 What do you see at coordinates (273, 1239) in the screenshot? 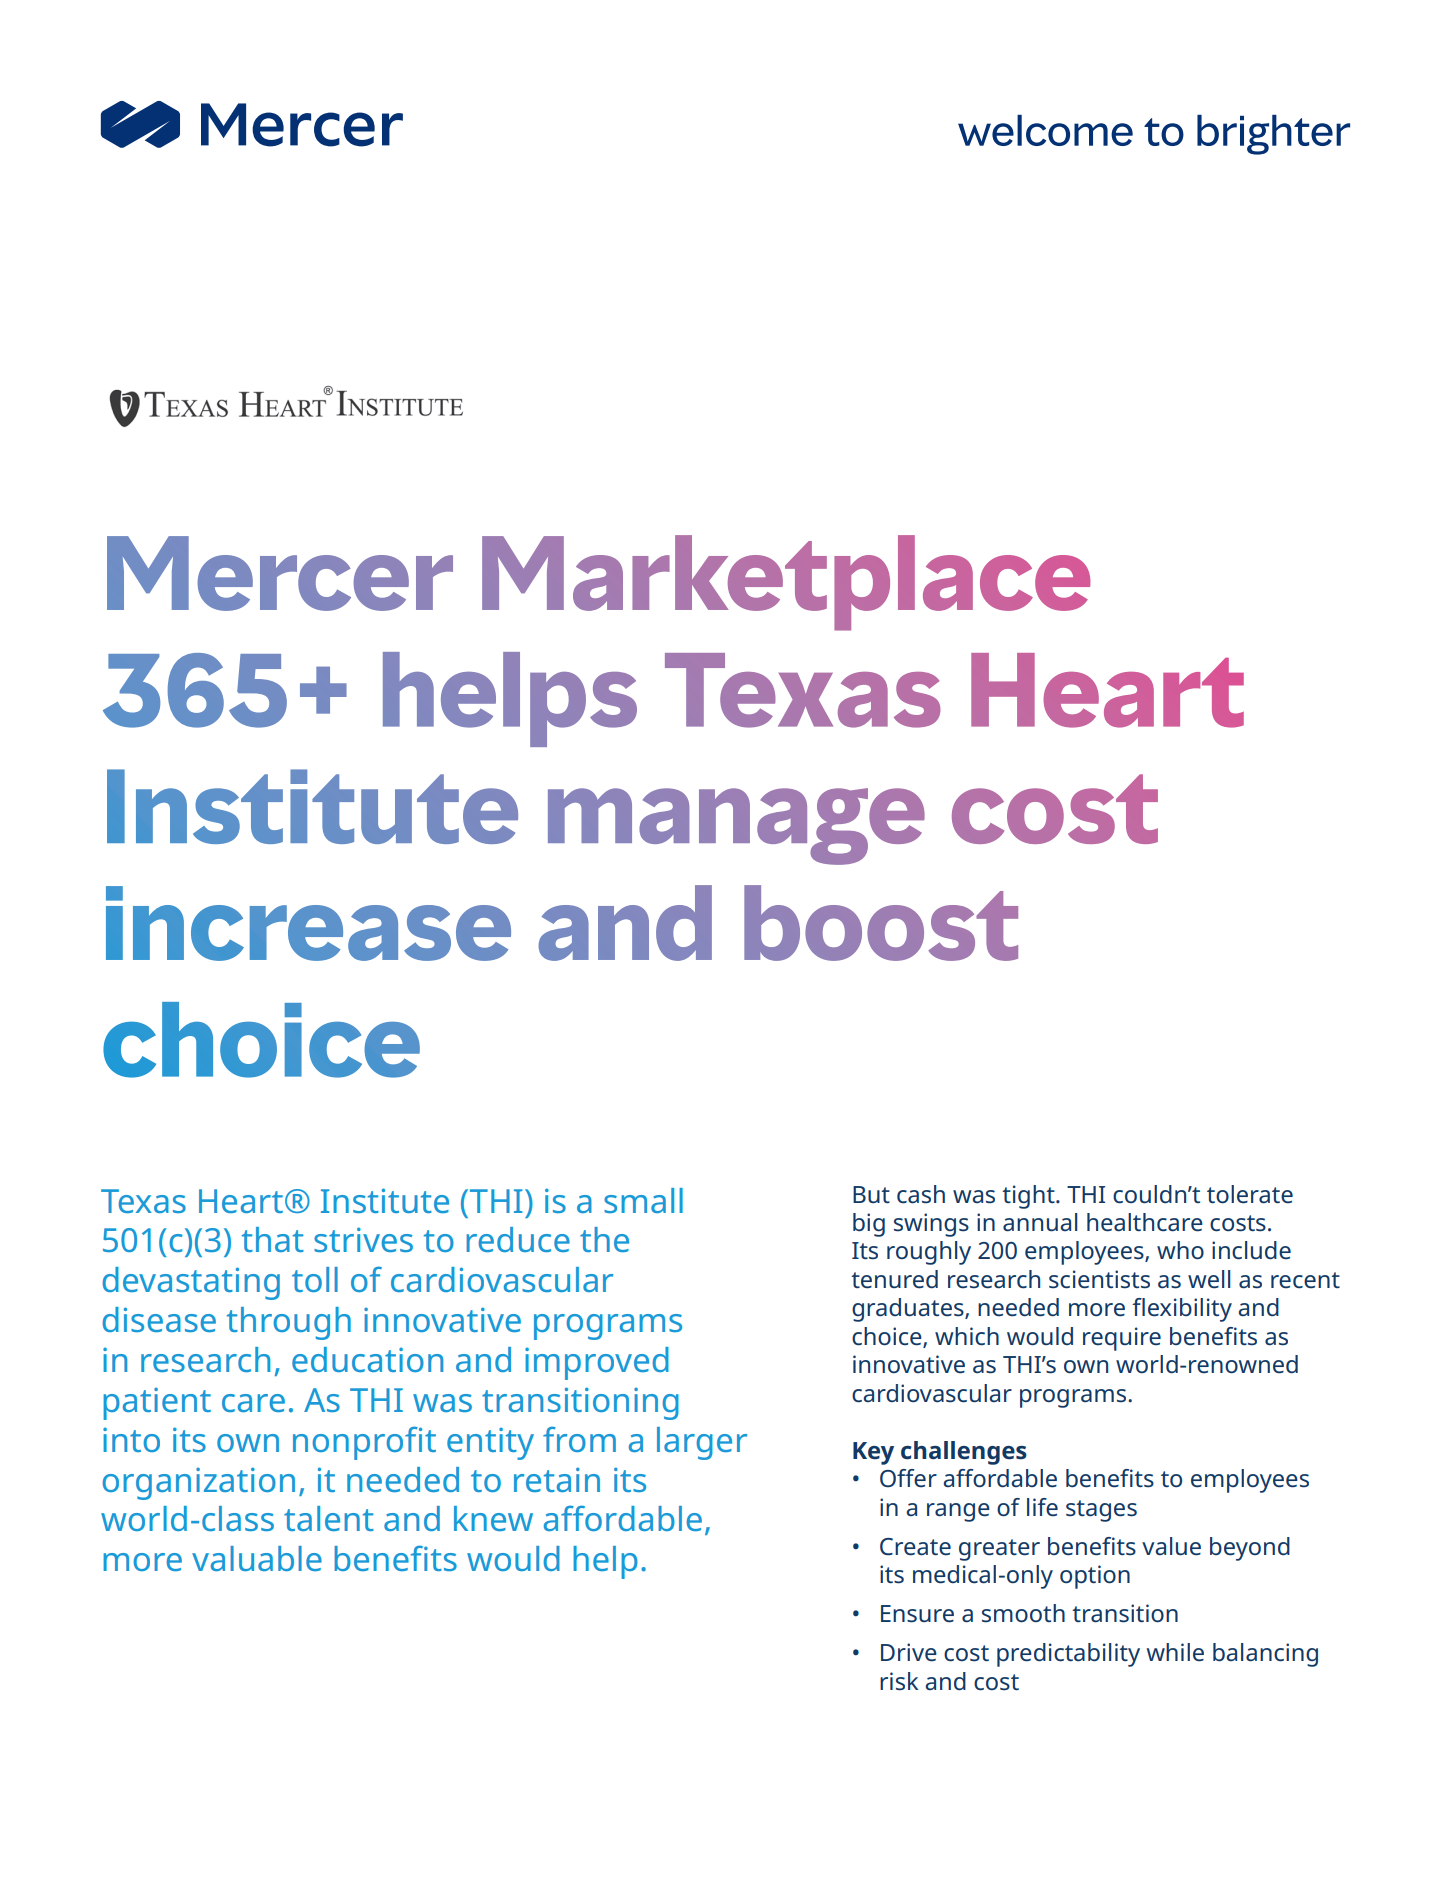
I see `that` at bounding box center [273, 1239].
